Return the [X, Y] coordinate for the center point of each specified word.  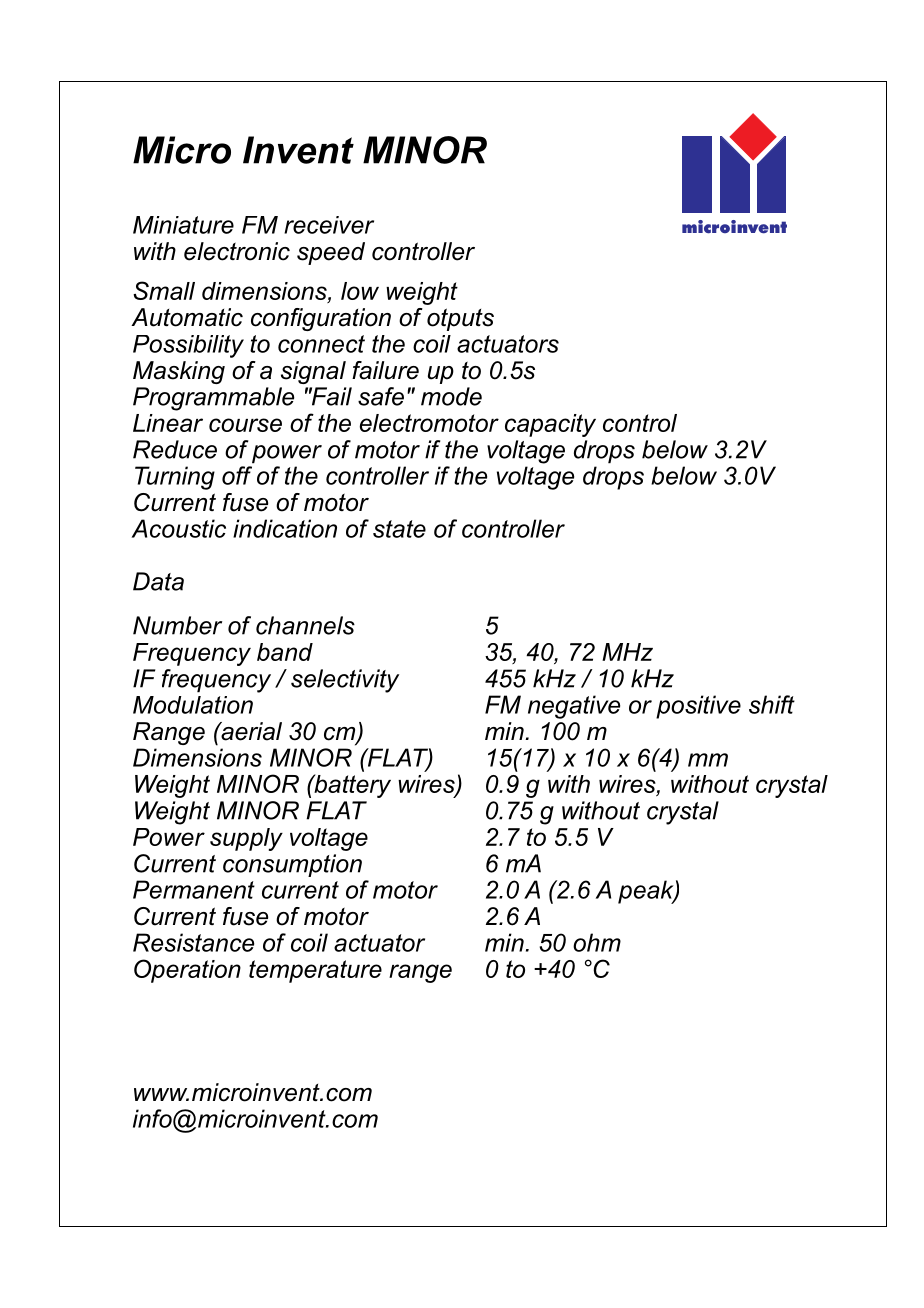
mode [451, 396]
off [237, 475]
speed [331, 253]
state [399, 529]
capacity [550, 425]
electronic [237, 251]
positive [698, 707]
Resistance [193, 942]
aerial [250, 731]
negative [574, 707]
